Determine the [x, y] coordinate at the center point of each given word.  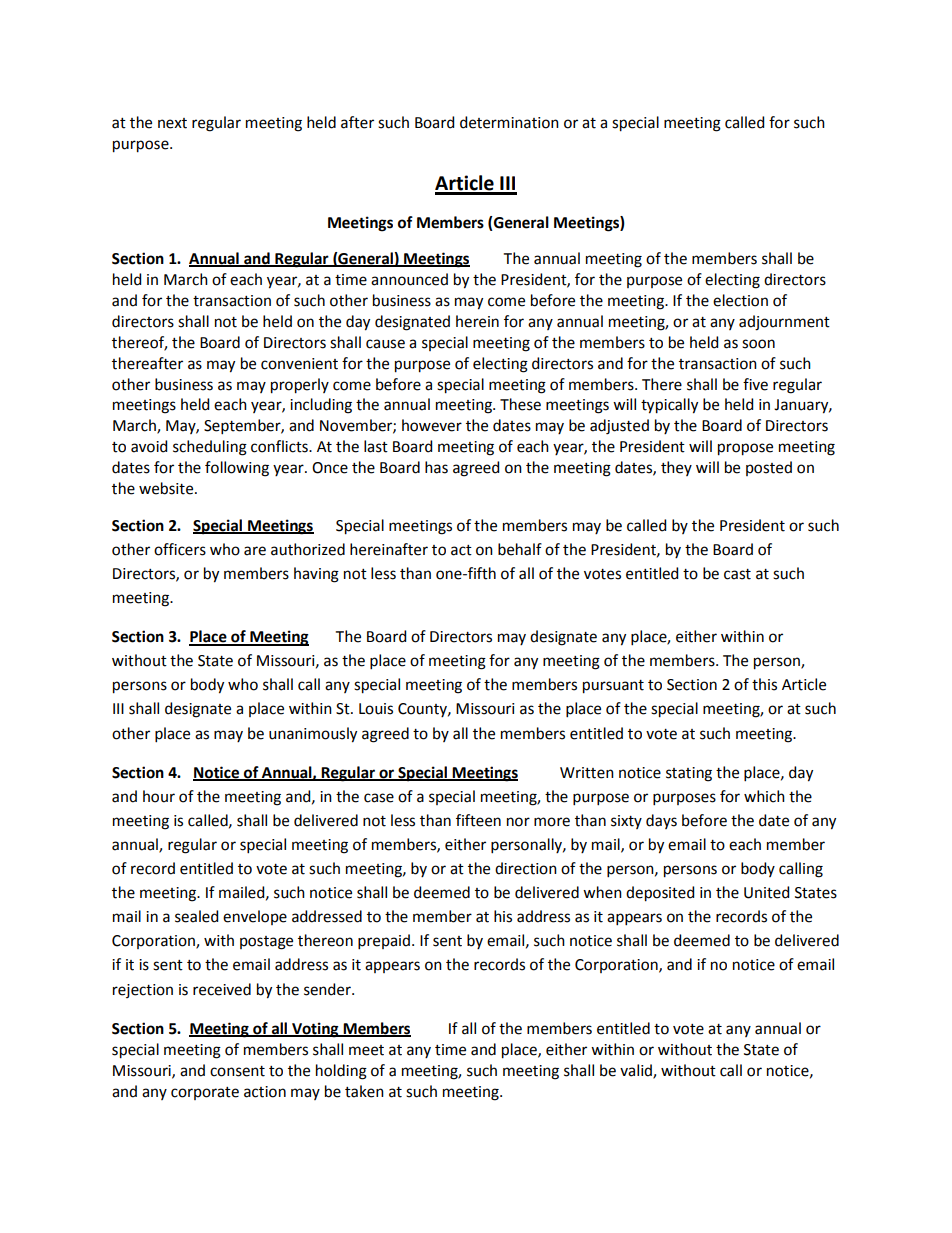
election [740, 300]
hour [159, 796]
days [661, 821]
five [755, 384]
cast [737, 574]
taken [364, 1091]
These [520, 404]
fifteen [478, 820]
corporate [205, 1093]
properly [300, 386]
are [255, 551]
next [172, 123]
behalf [520, 549]
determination [509, 122]
